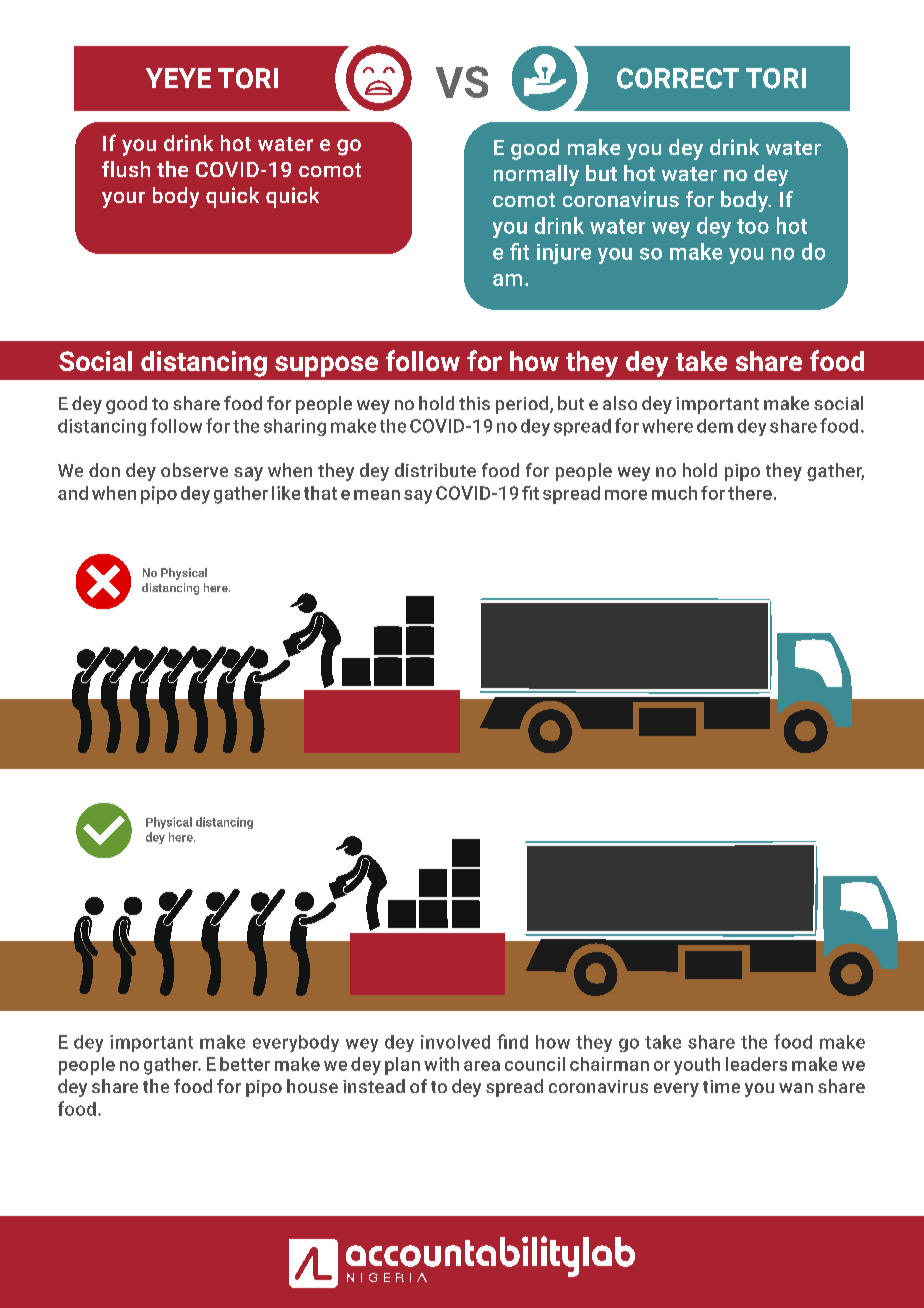 This page has width=924, height=1308. What do you see at coordinates (536, 175) in the page?
I see `normally` at bounding box center [536, 175].
